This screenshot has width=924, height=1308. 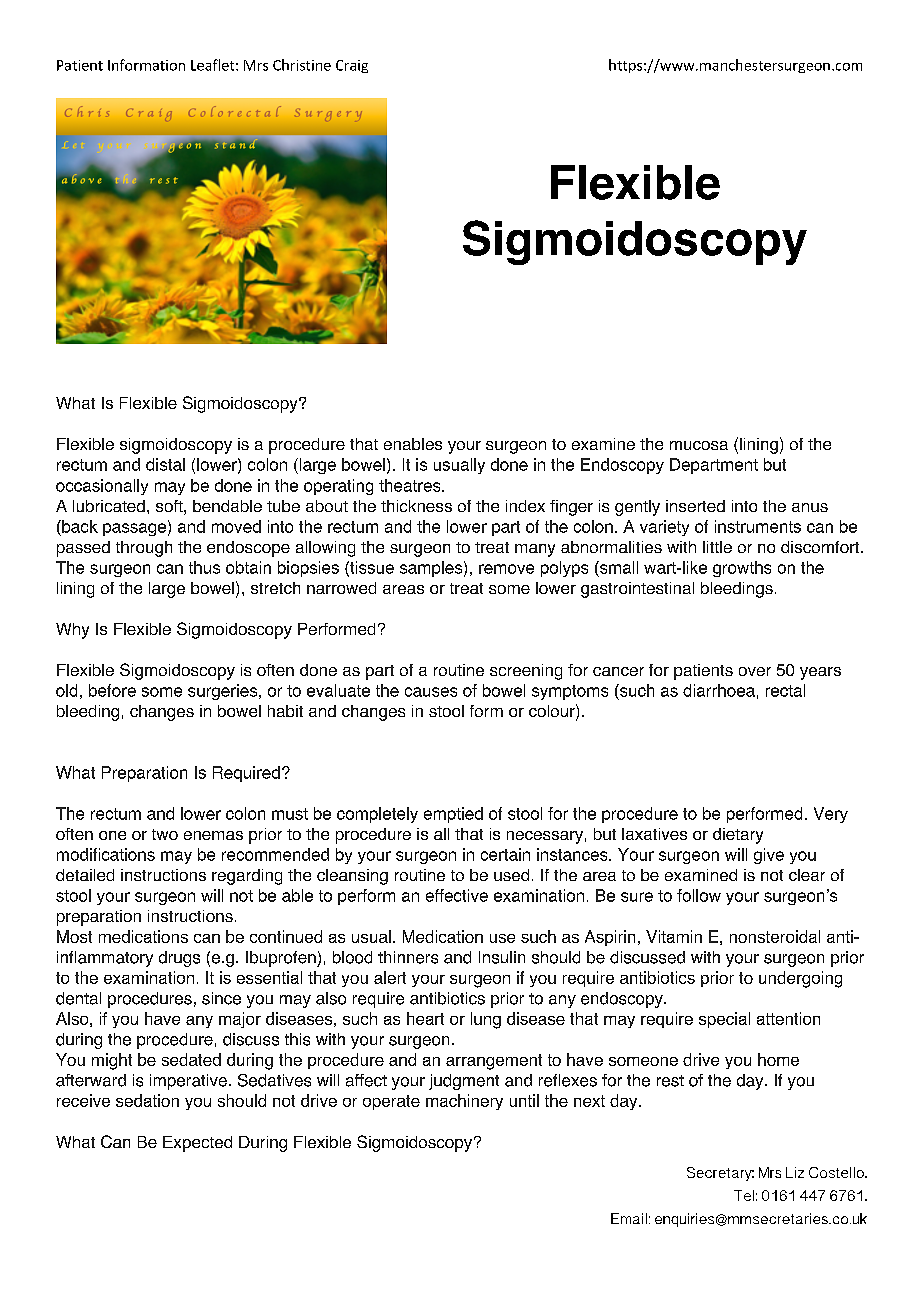 I want to click on machinery, so click(x=464, y=1102).
